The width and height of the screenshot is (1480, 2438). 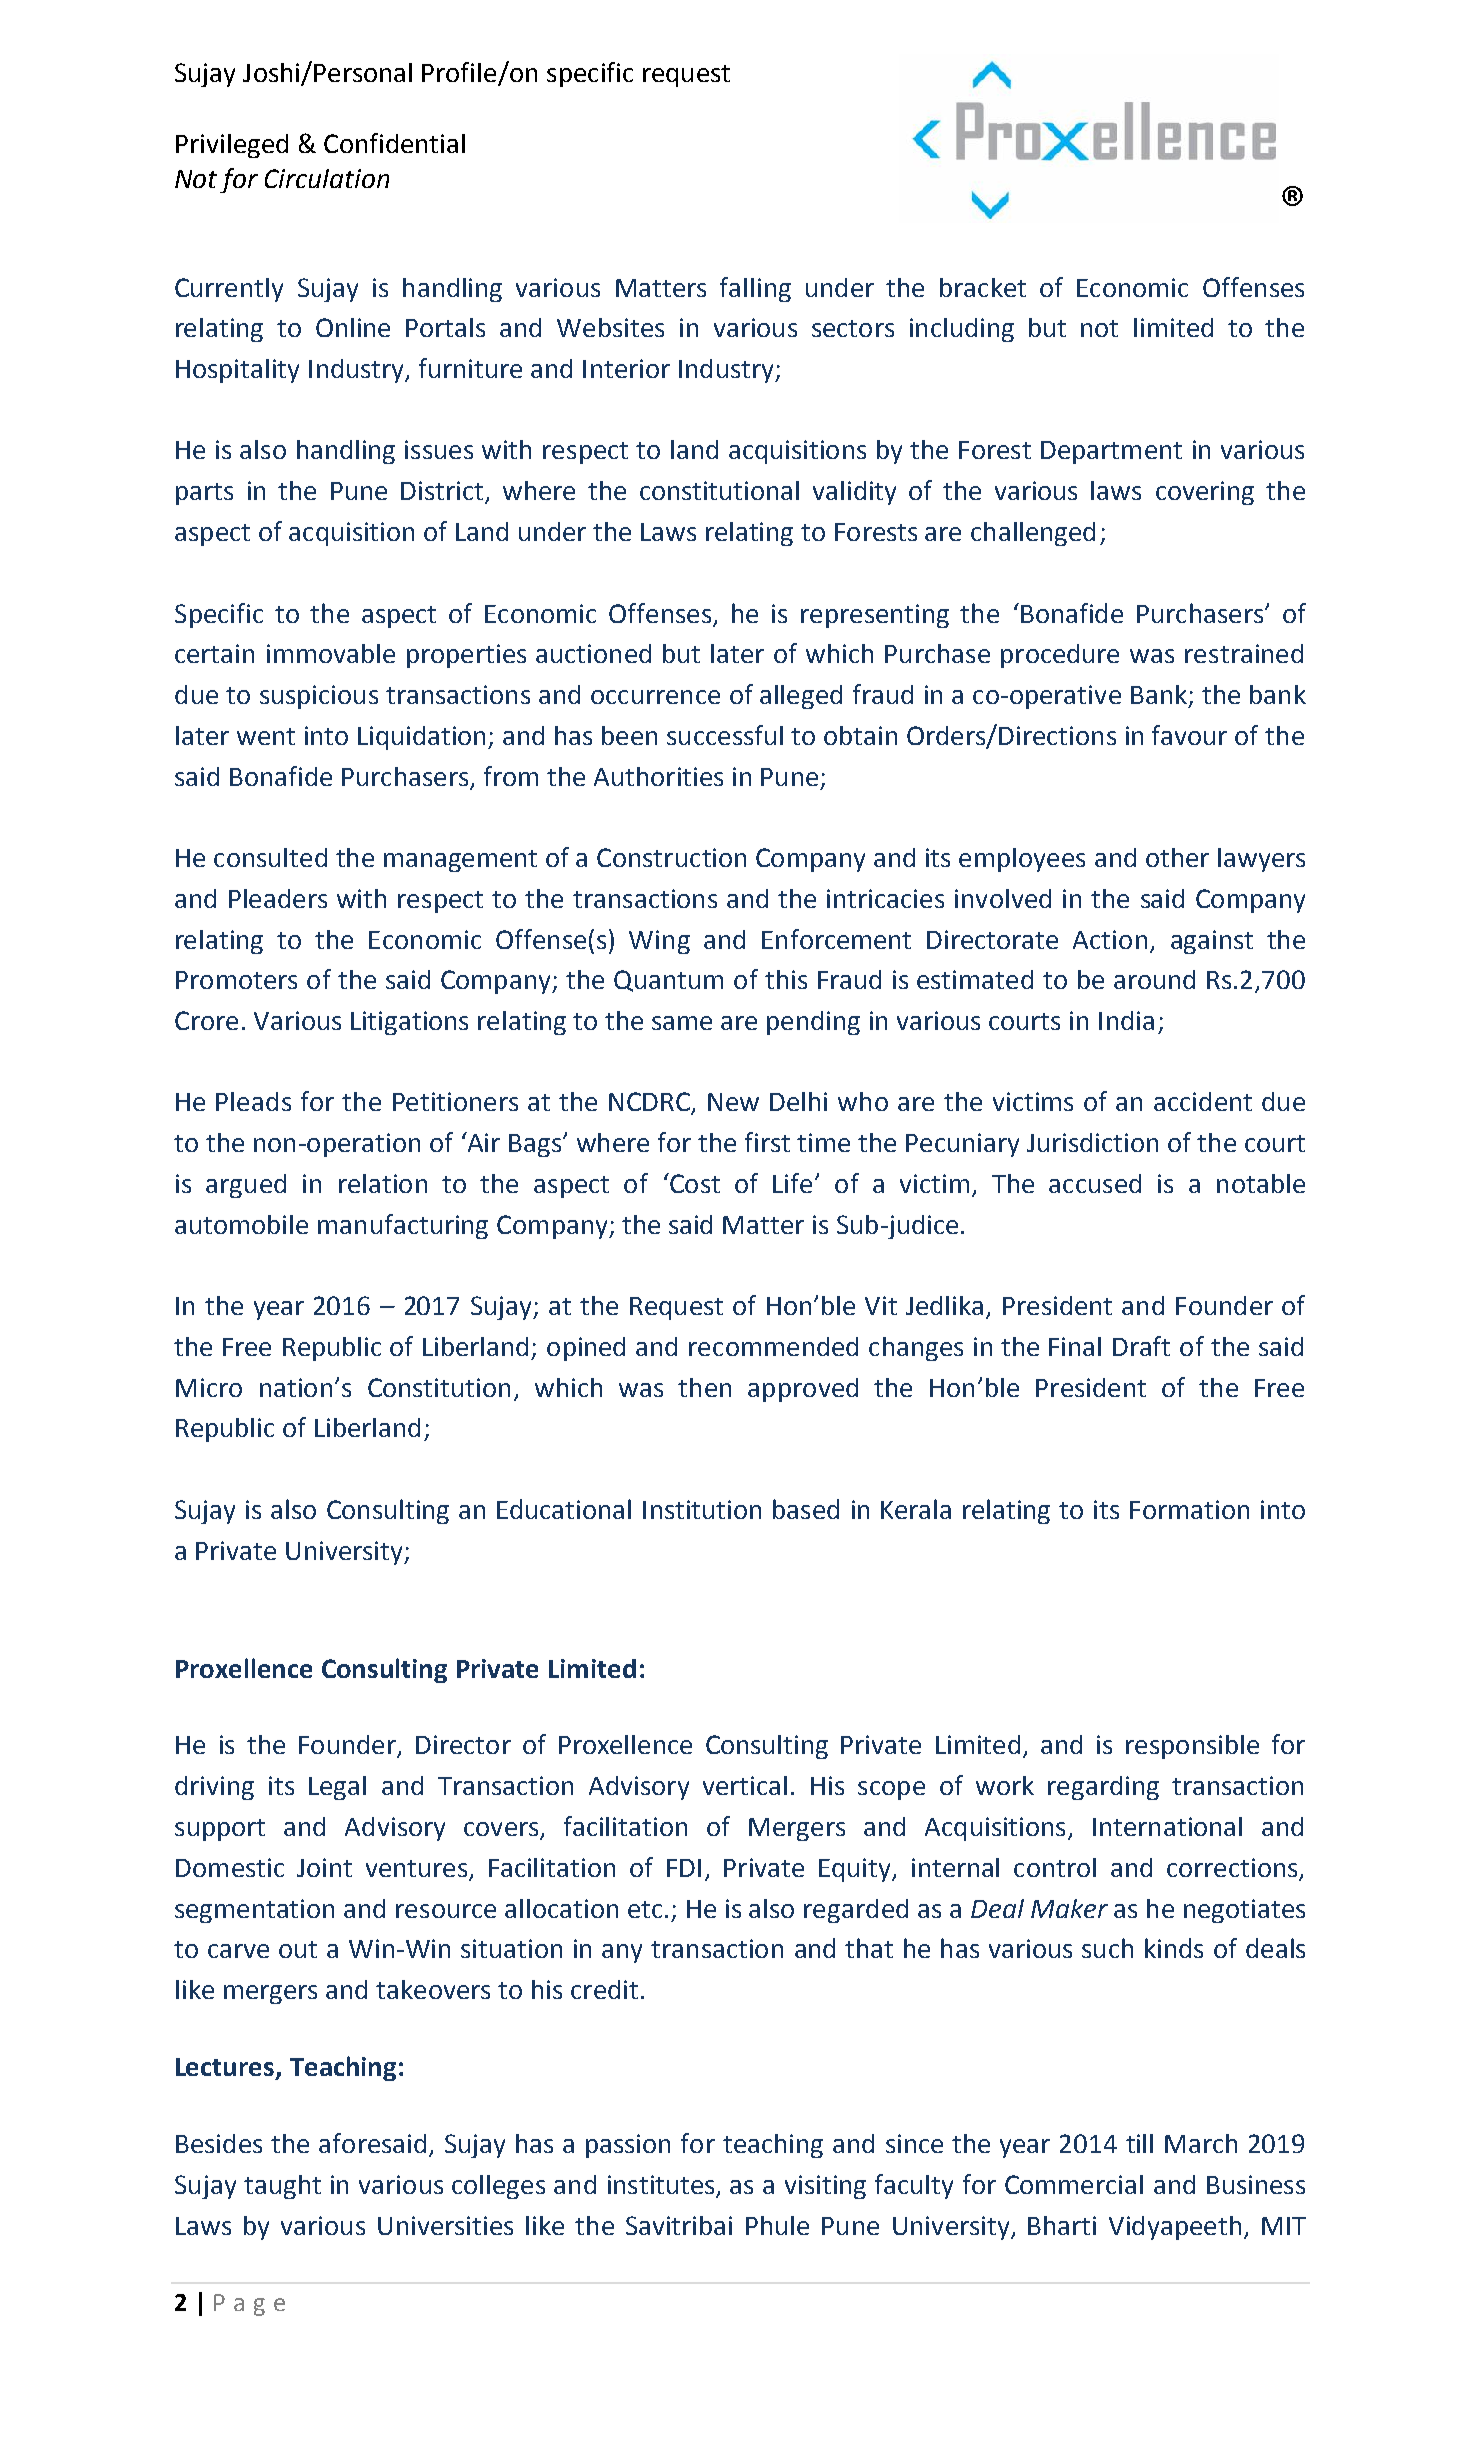 I want to click on institutes, so click(x=662, y=2186).
